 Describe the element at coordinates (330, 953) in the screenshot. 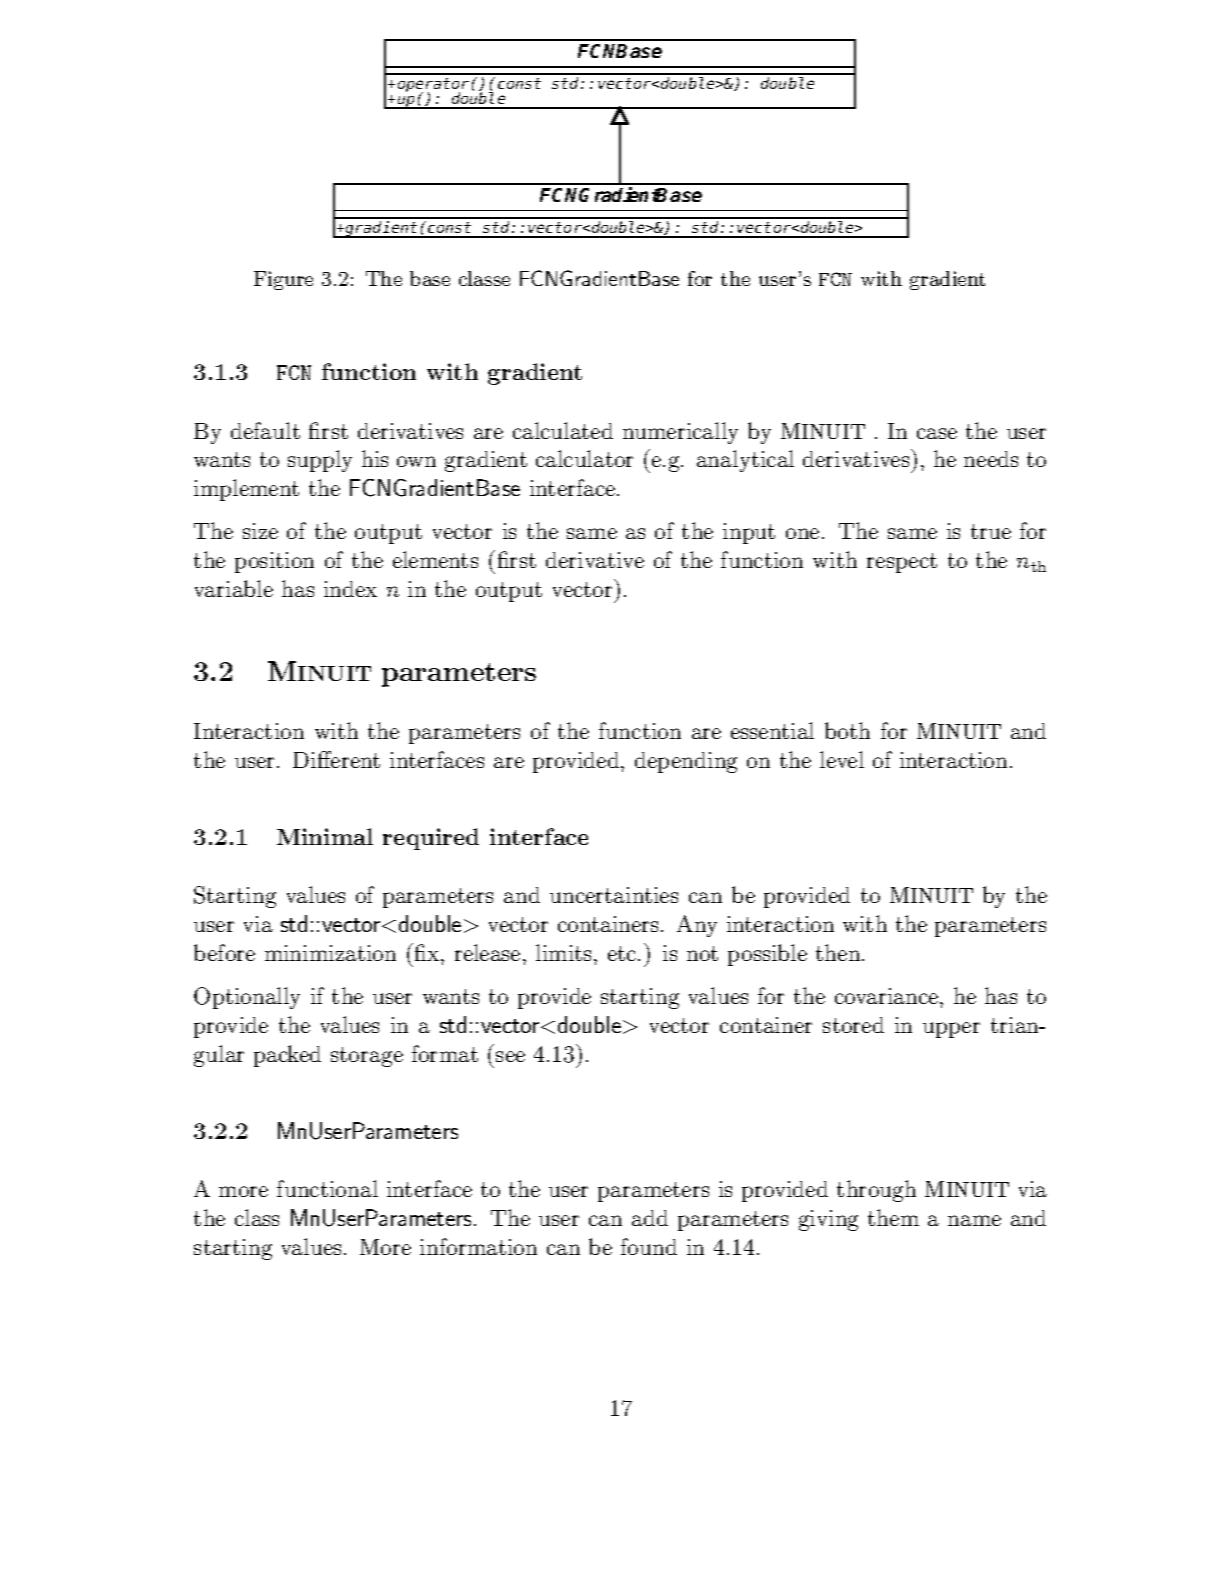

I see `minimization` at that location.
